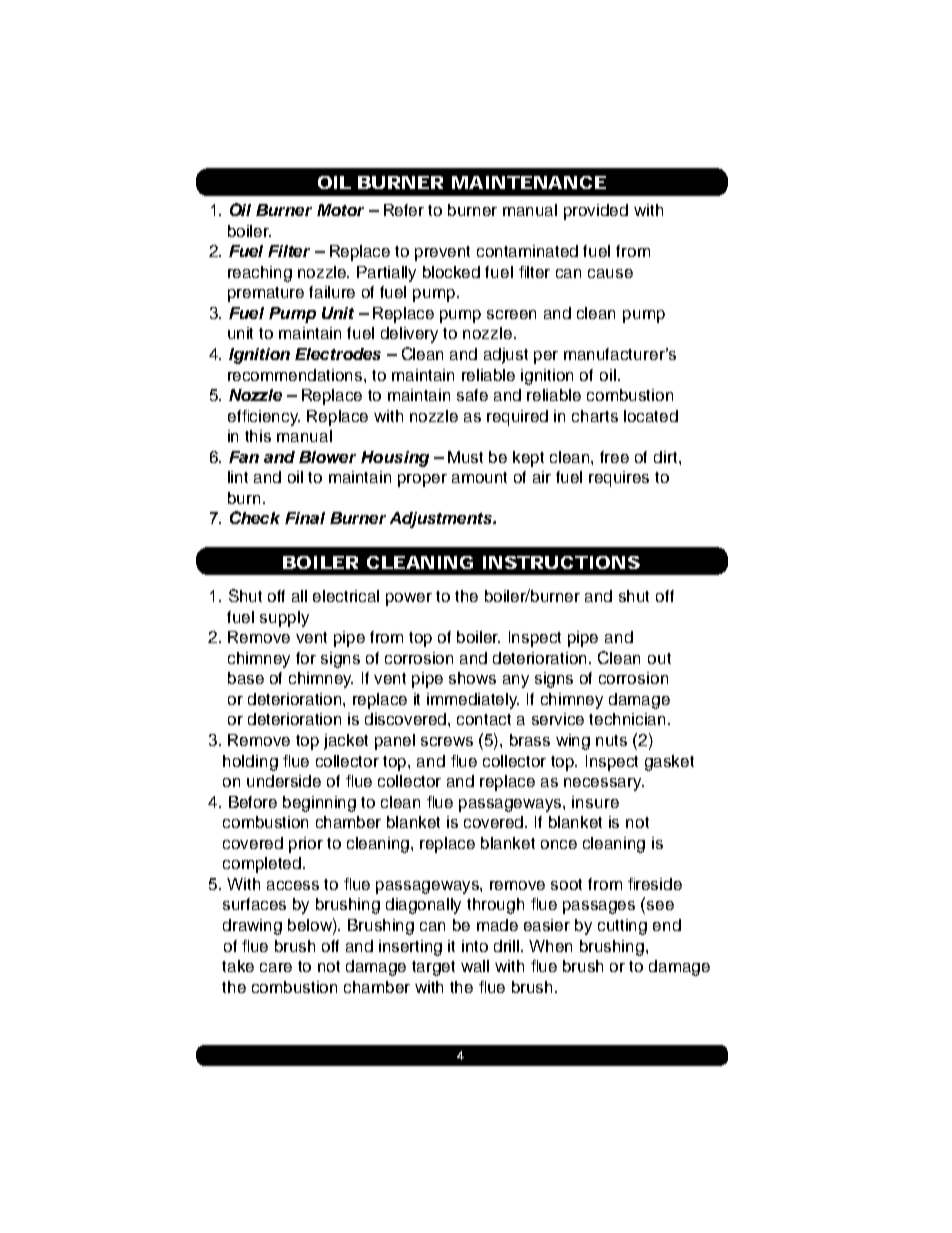  What do you see at coordinates (465, 457) in the screenshot?
I see `Must` at bounding box center [465, 457].
